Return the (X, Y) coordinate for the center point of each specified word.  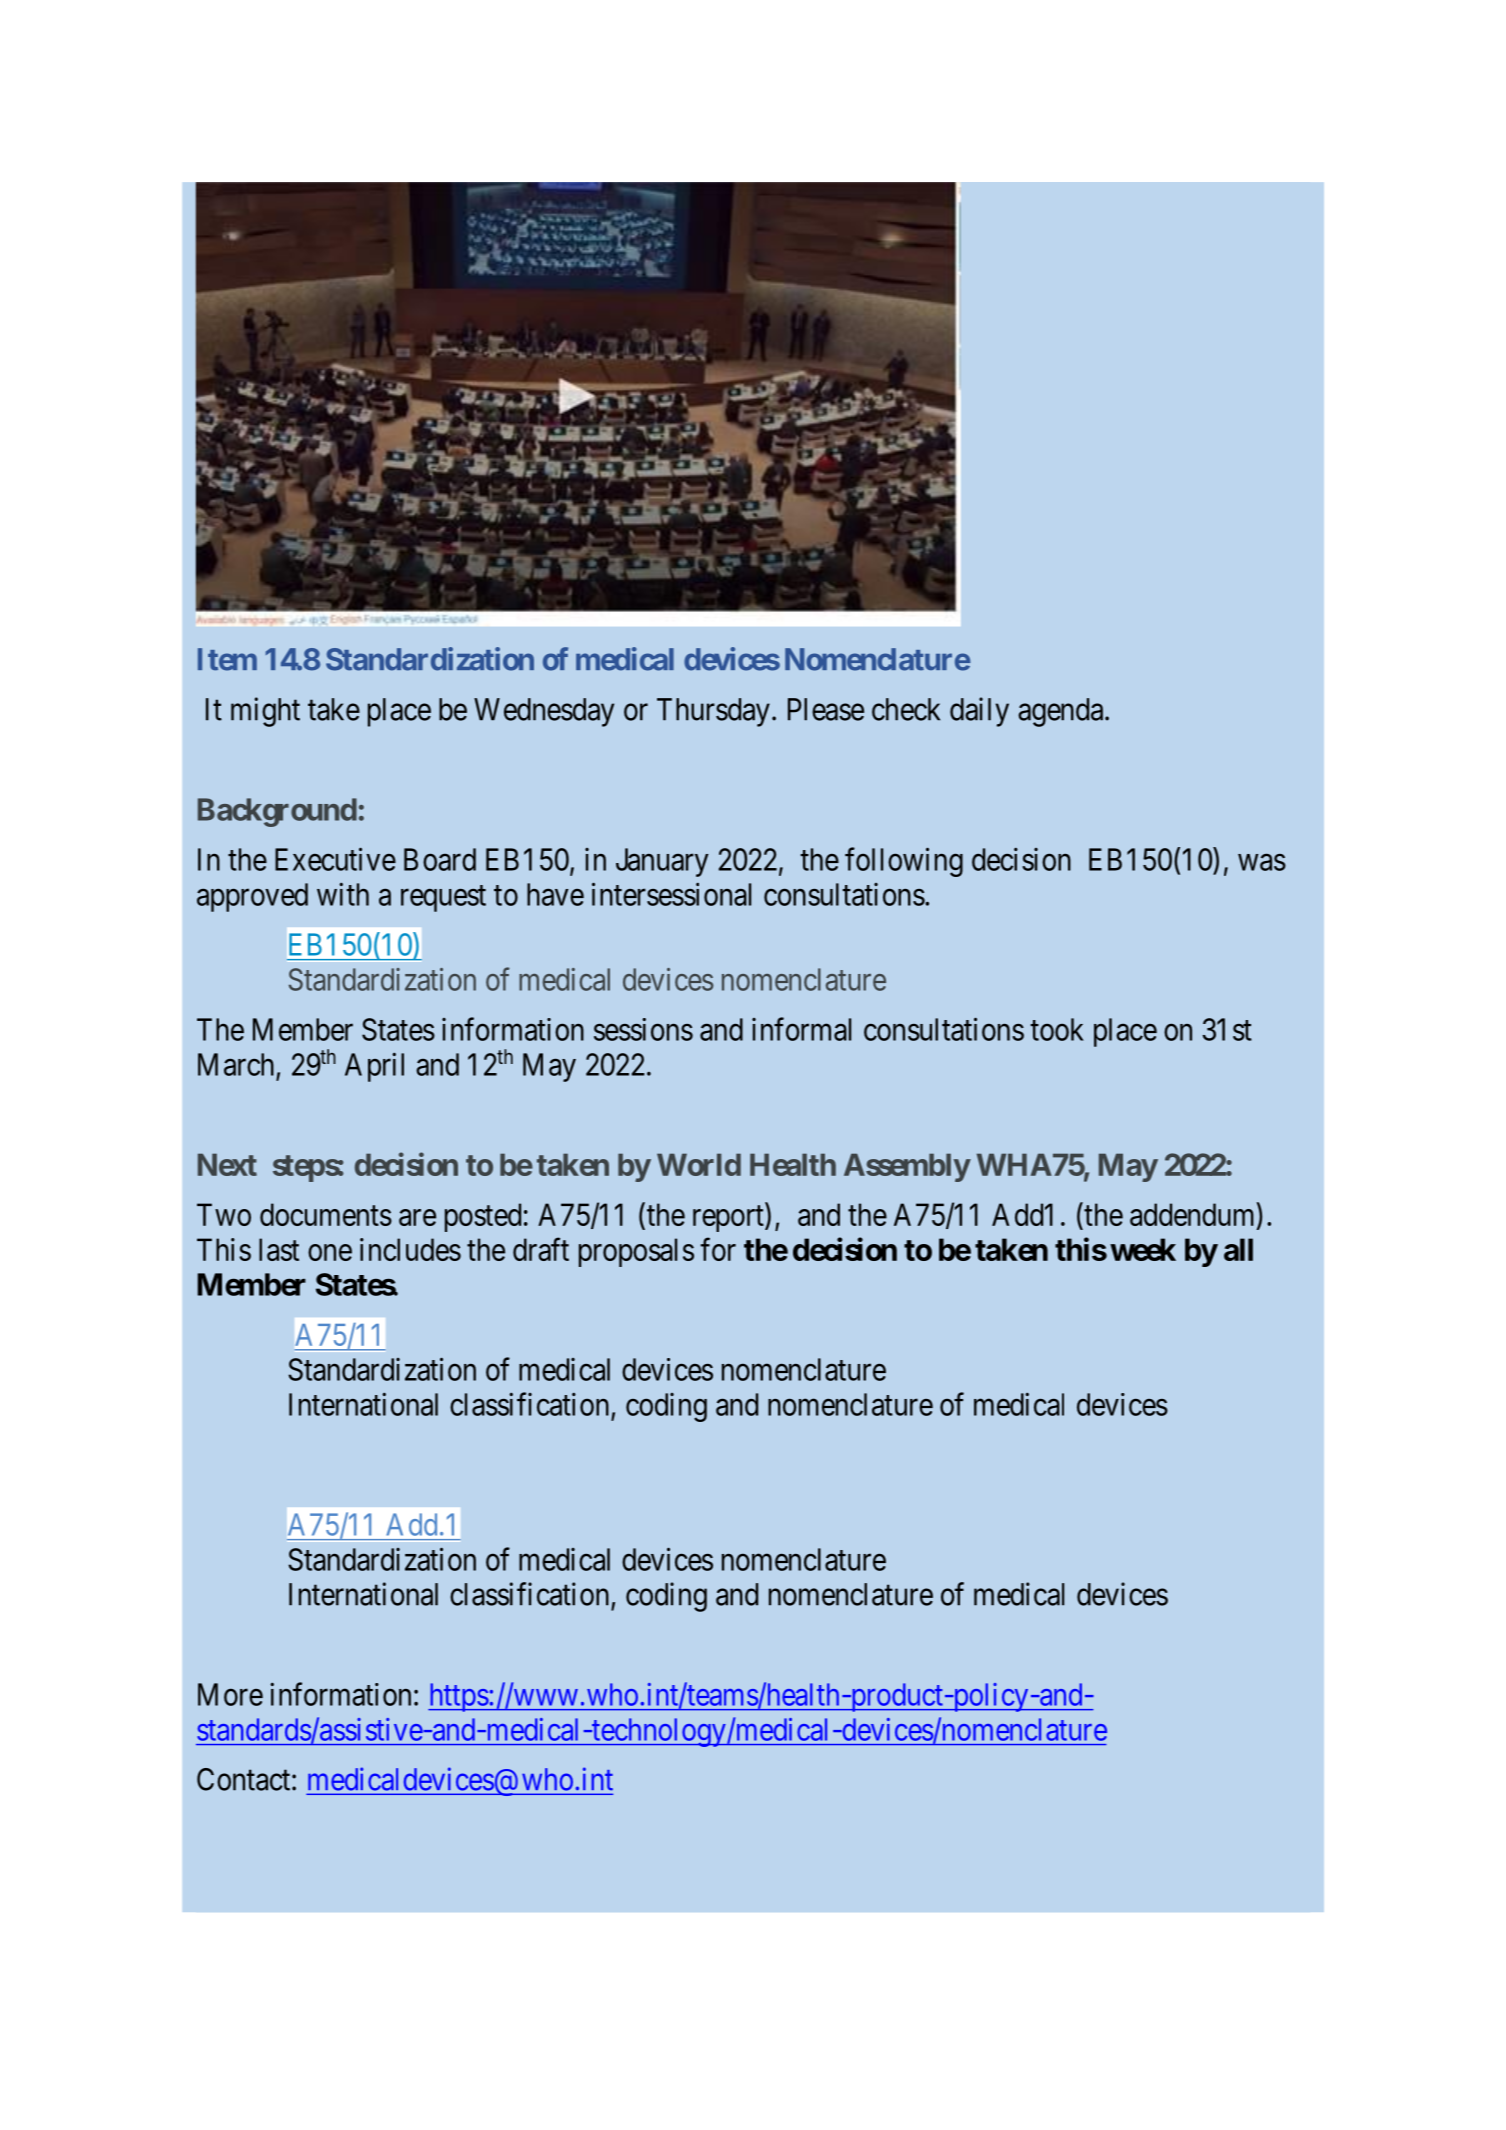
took (1057, 1029)
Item (227, 659)
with (343, 894)
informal (801, 1029)
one (330, 1252)
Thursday (713, 712)
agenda (1062, 712)
